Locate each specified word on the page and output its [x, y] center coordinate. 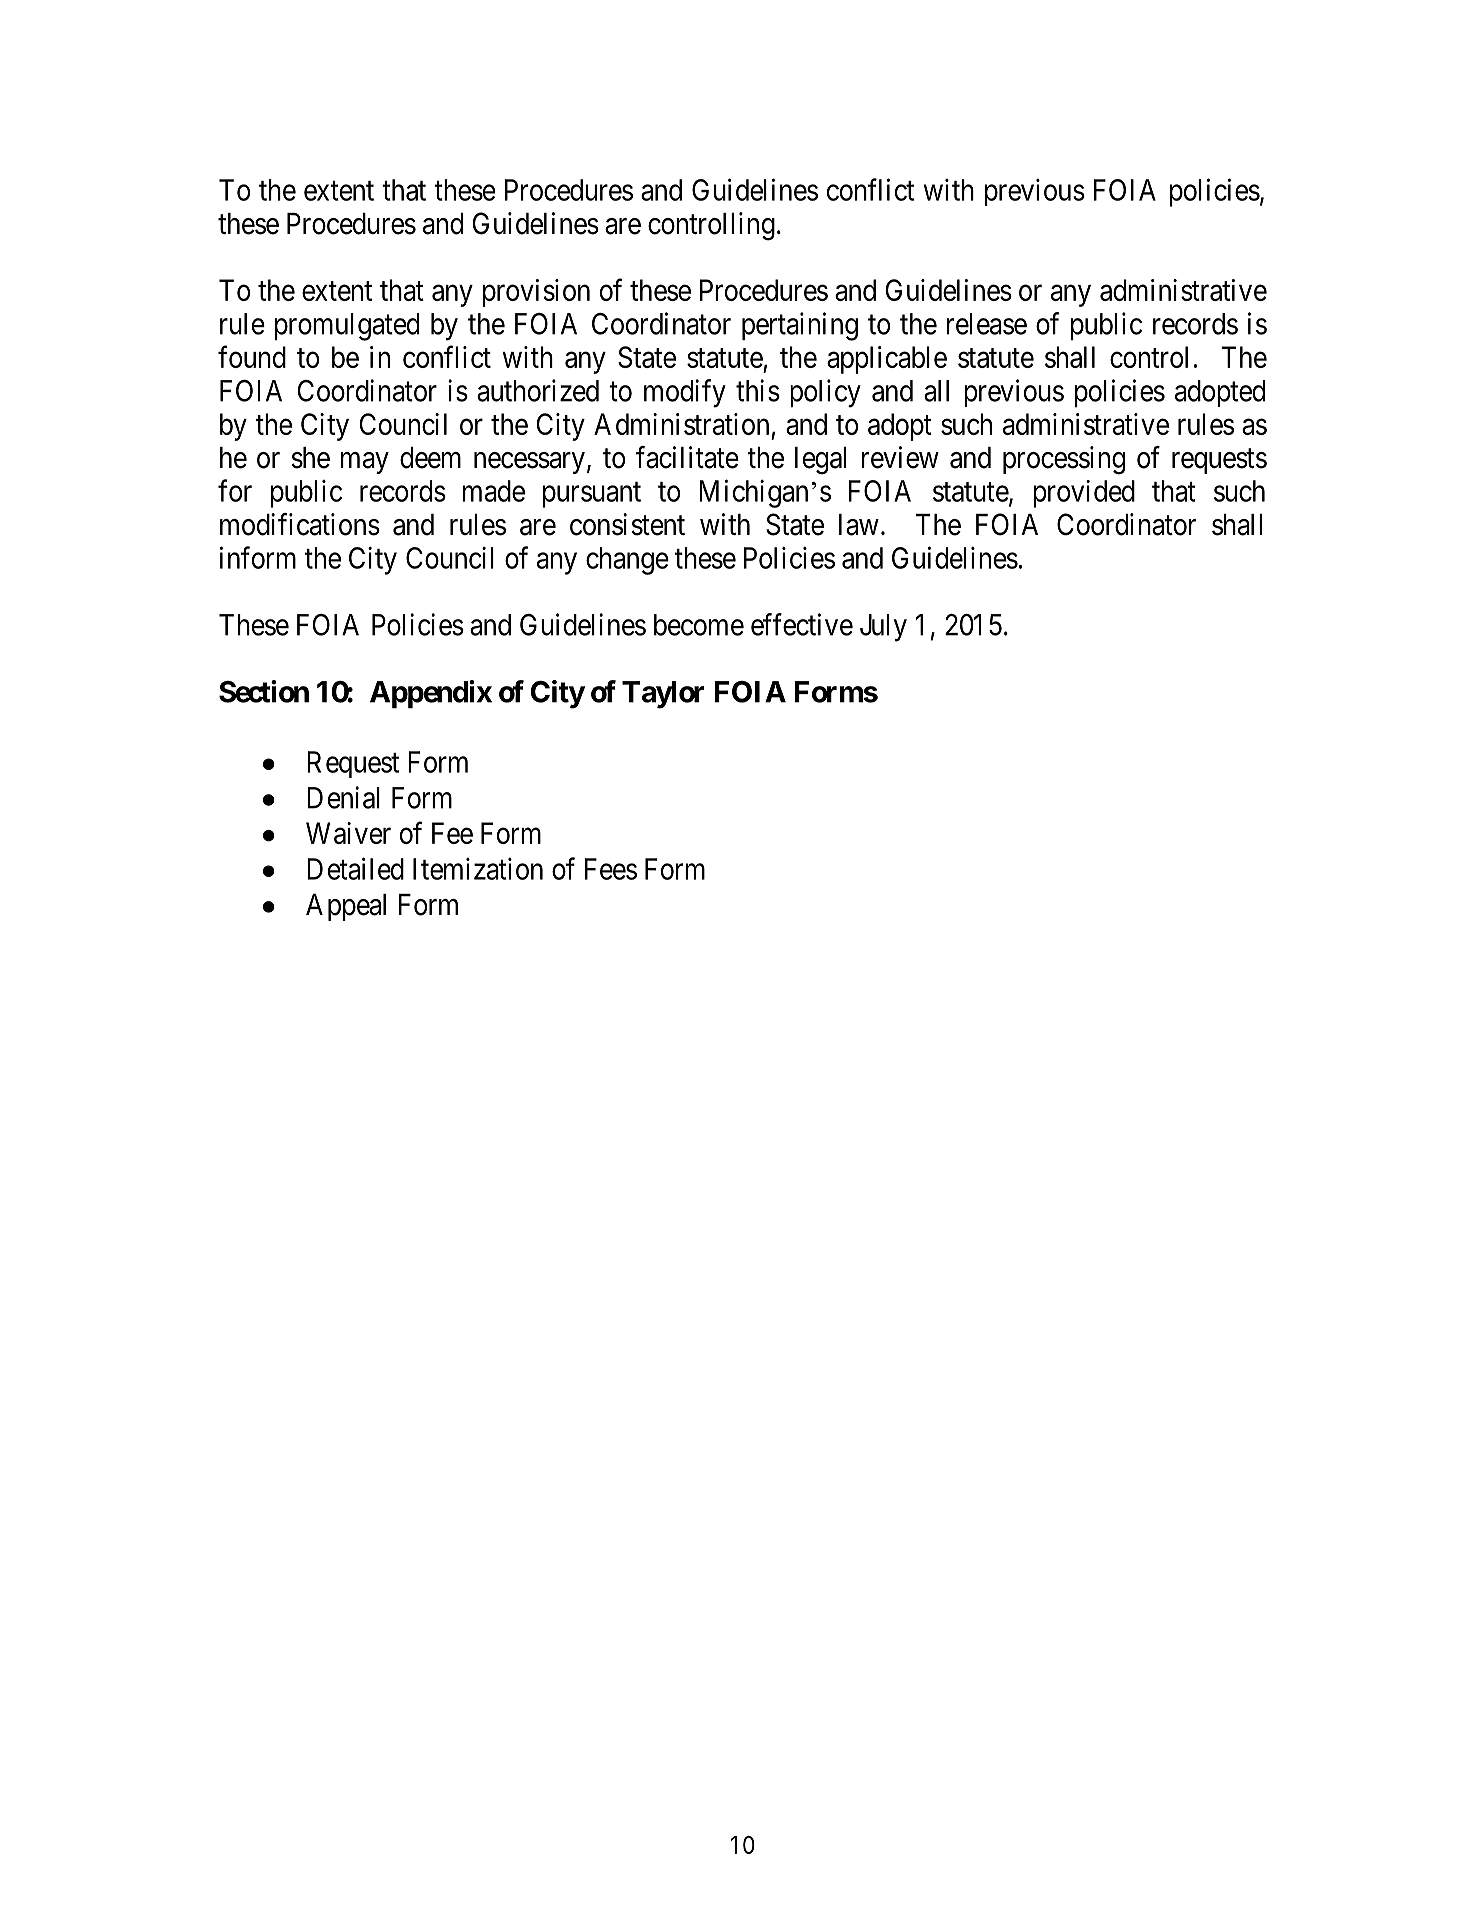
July [883, 628]
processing [1064, 460]
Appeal [346, 907]
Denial [343, 797]
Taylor [663, 695]
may [365, 463]
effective [802, 624]
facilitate [687, 457]
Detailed [356, 868]
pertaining [800, 326]
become [699, 625]
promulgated [347, 327]
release [987, 324]
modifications [300, 524]
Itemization [478, 869]
